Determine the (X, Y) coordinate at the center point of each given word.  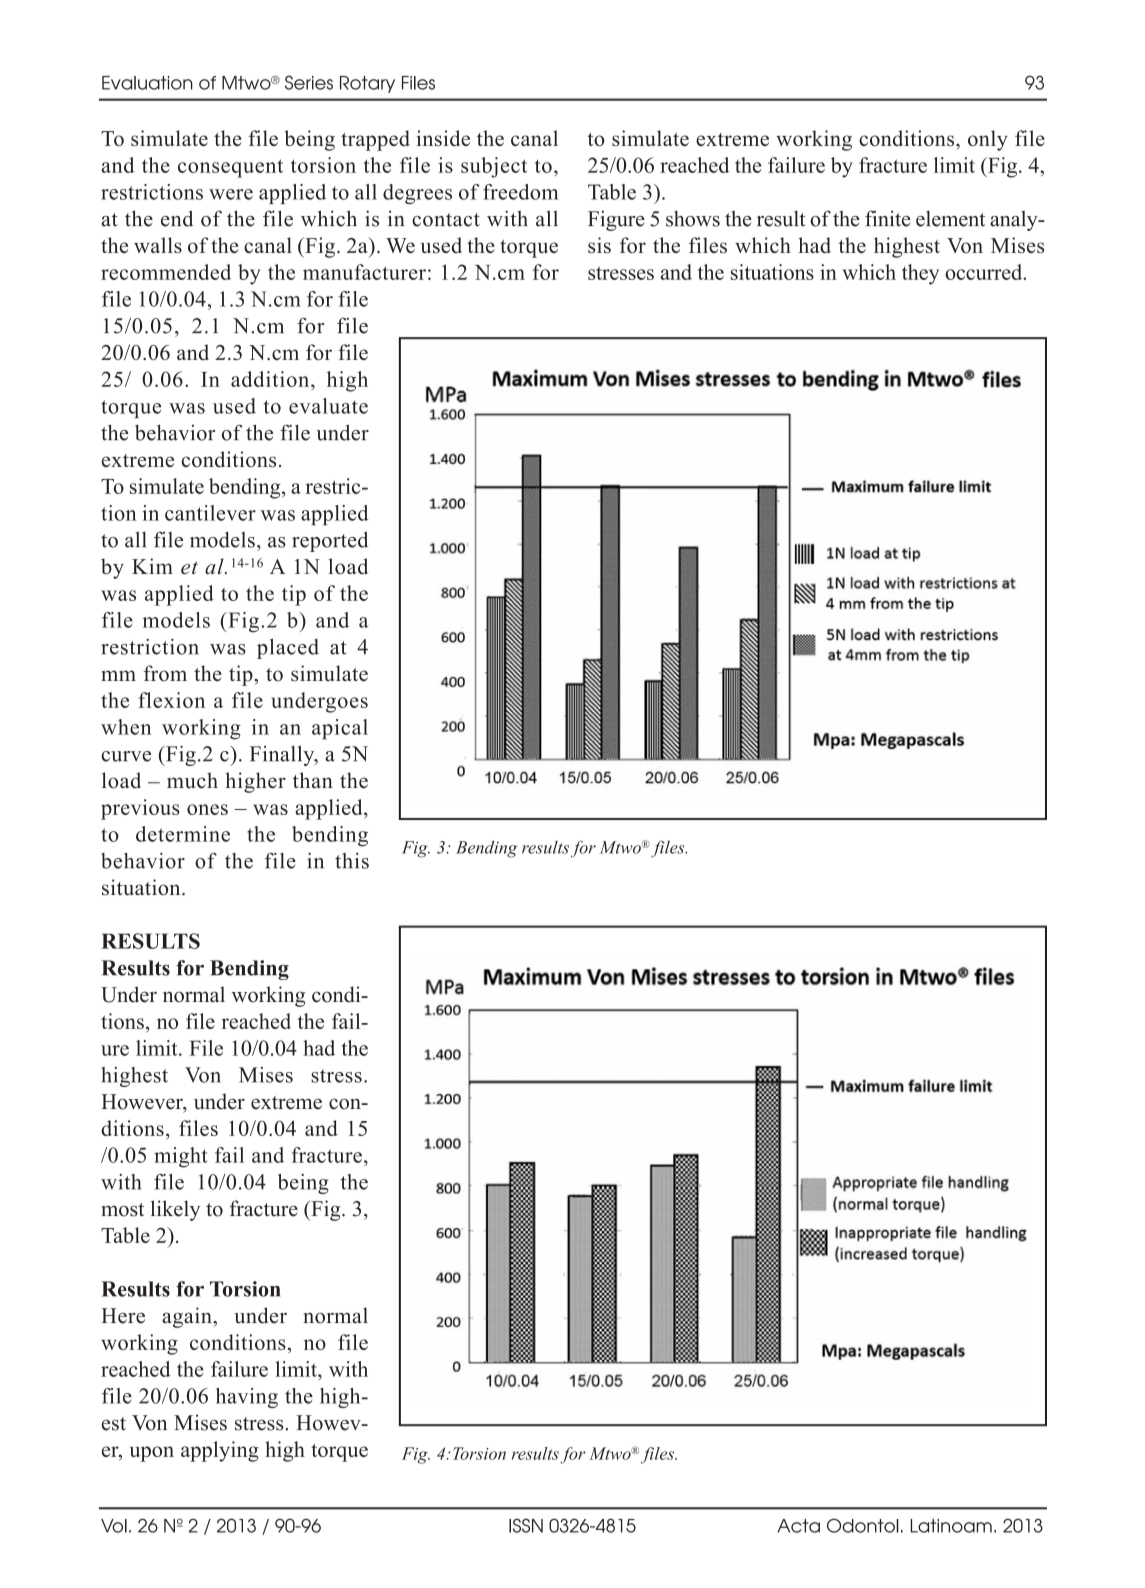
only (988, 140)
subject (494, 167)
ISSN (526, 1525)
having (247, 1398)
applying (220, 1451)
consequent (230, 168)
